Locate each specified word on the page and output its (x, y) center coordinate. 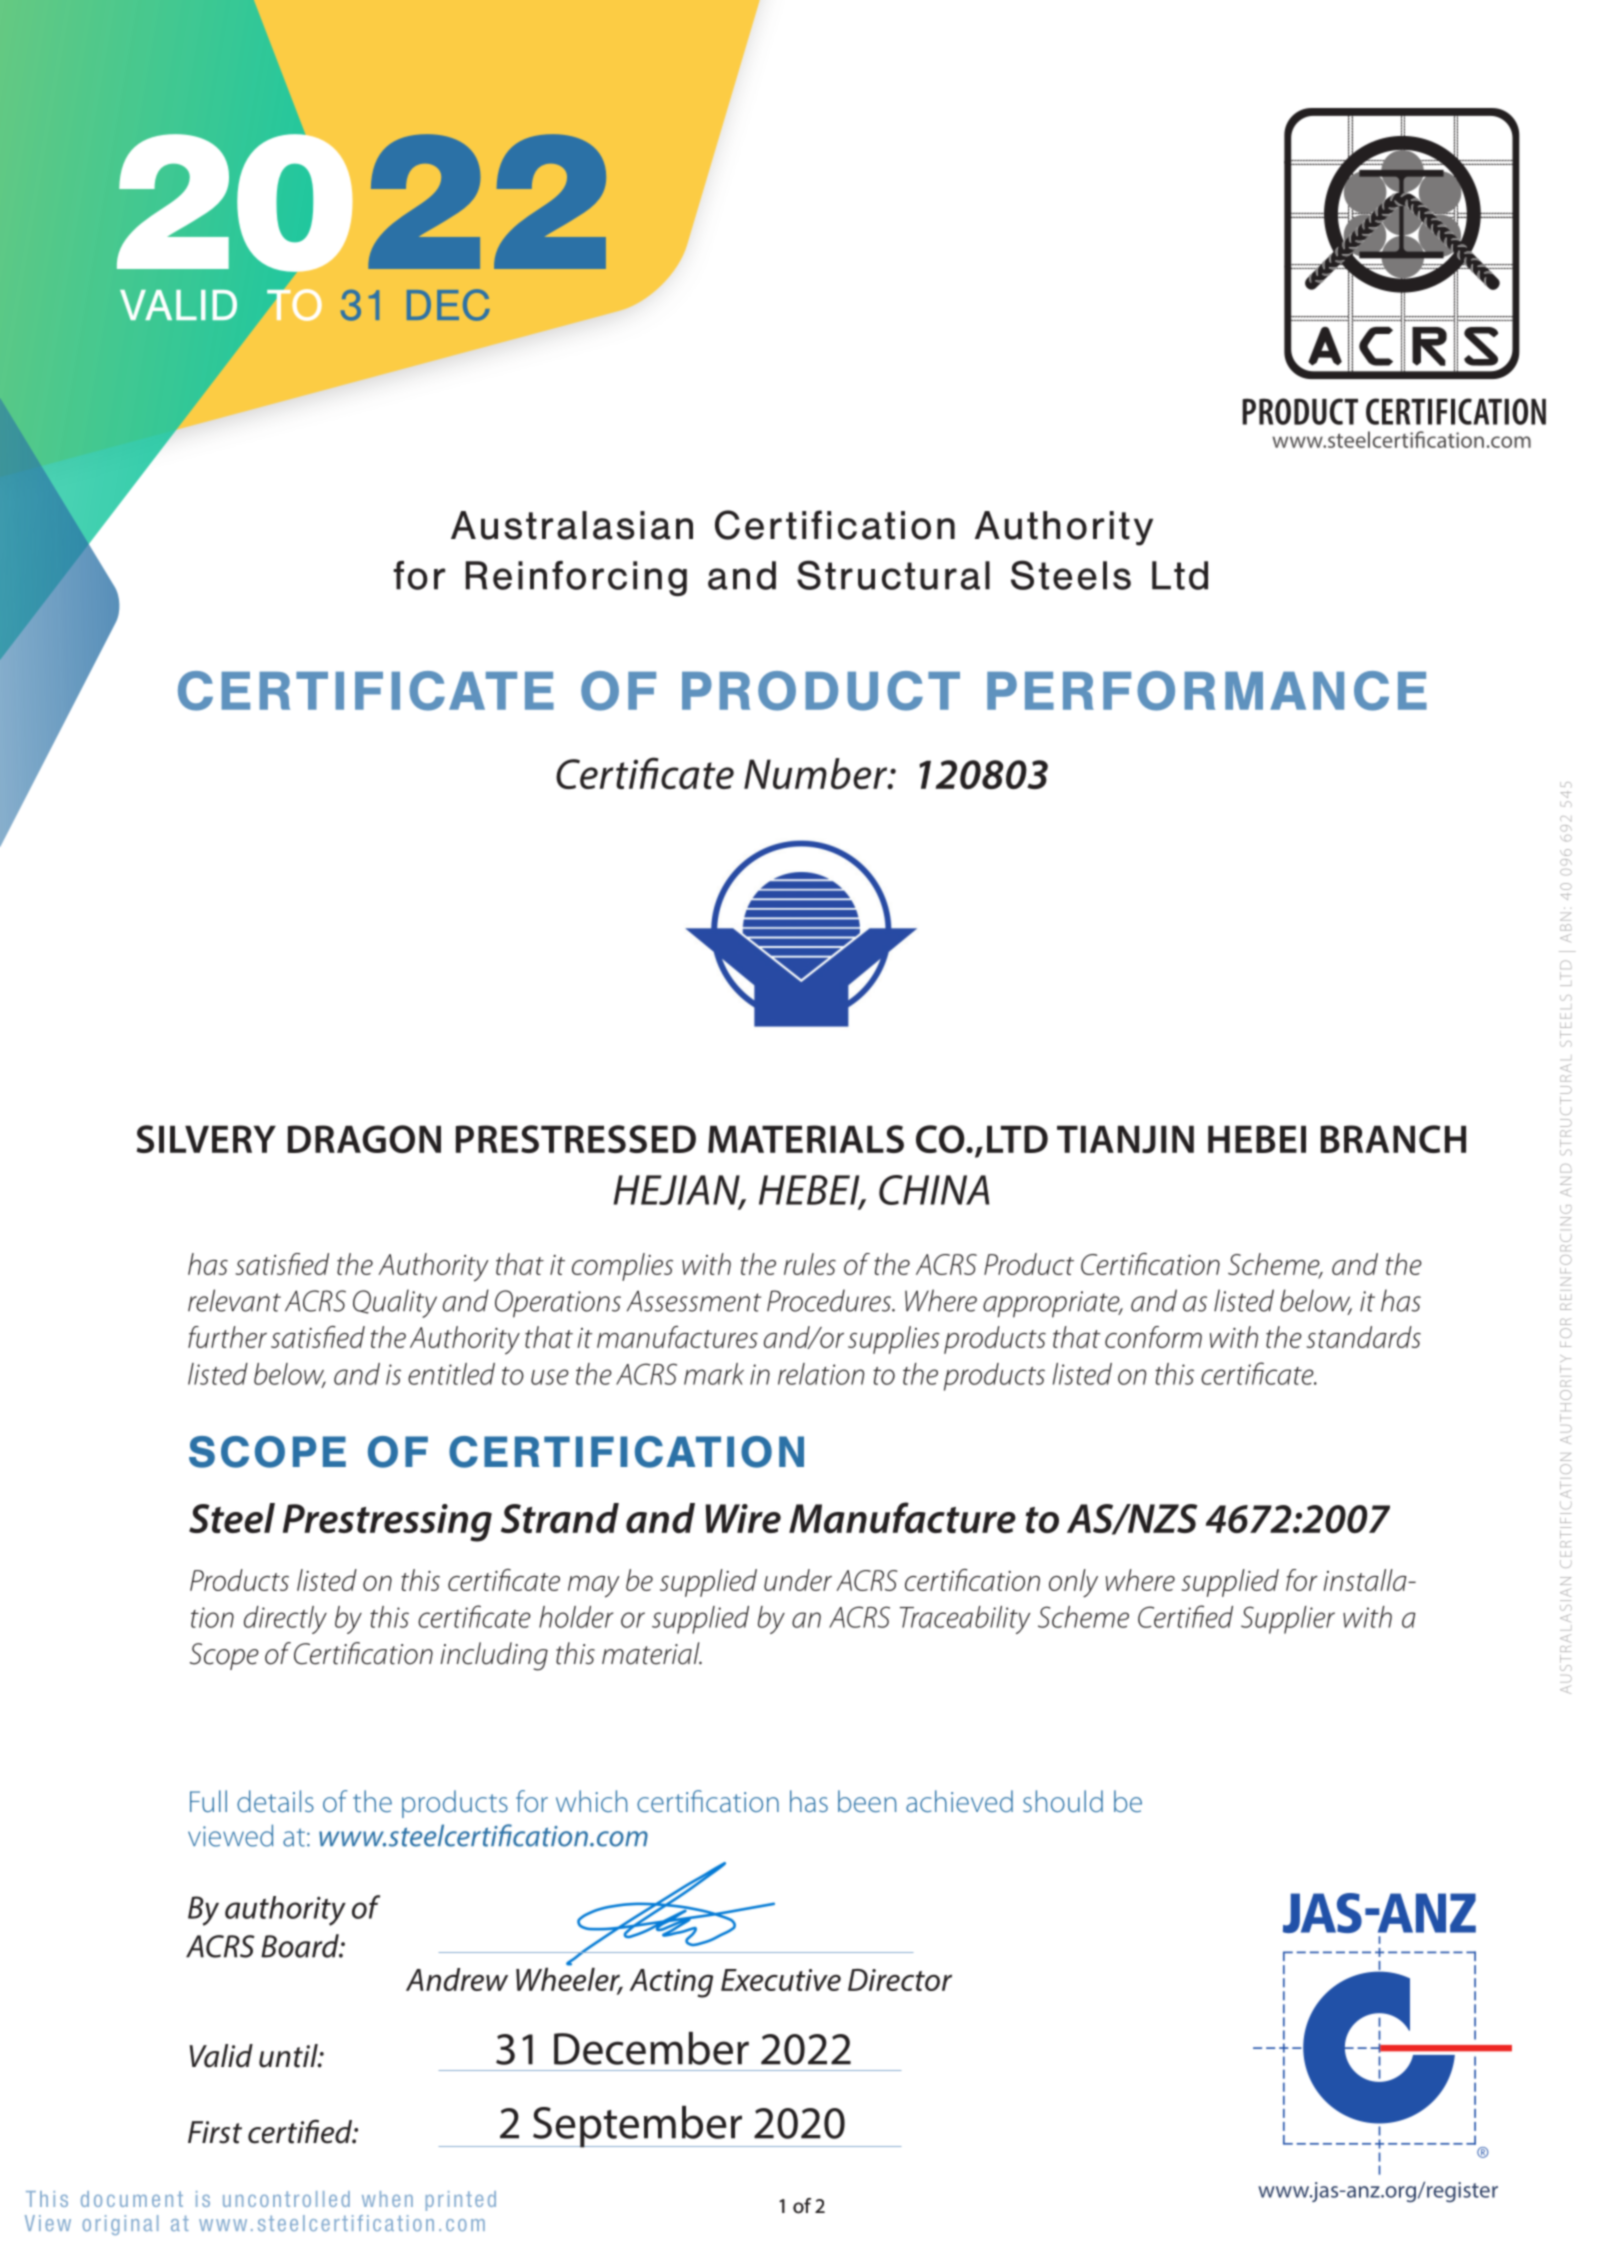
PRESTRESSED (576, 1139)
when (387, 2199)
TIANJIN (1125, 1139)
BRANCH (1393, 1139)
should (1063, 1801)
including (494, 1656)
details (275, 1801)
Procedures (830, 1300)
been (867, 1801)
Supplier (1288, 1620)
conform (1153, 1337)
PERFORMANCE (1207, 691)
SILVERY (206, 1139)
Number (817, 773)
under (798, 1580)
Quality (395, 1303)
